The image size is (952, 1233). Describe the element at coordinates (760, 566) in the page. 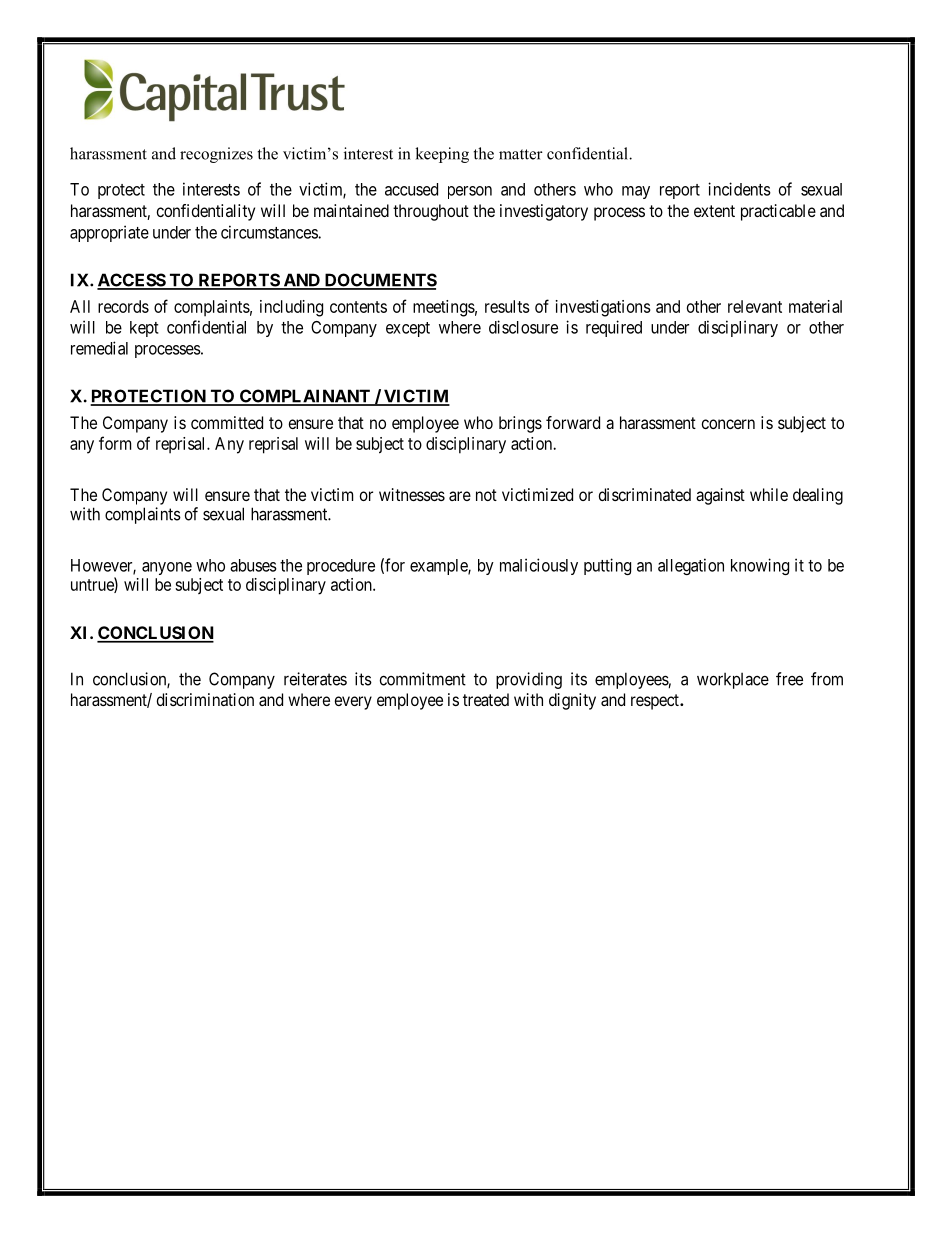

I see `knowing` at that location.
